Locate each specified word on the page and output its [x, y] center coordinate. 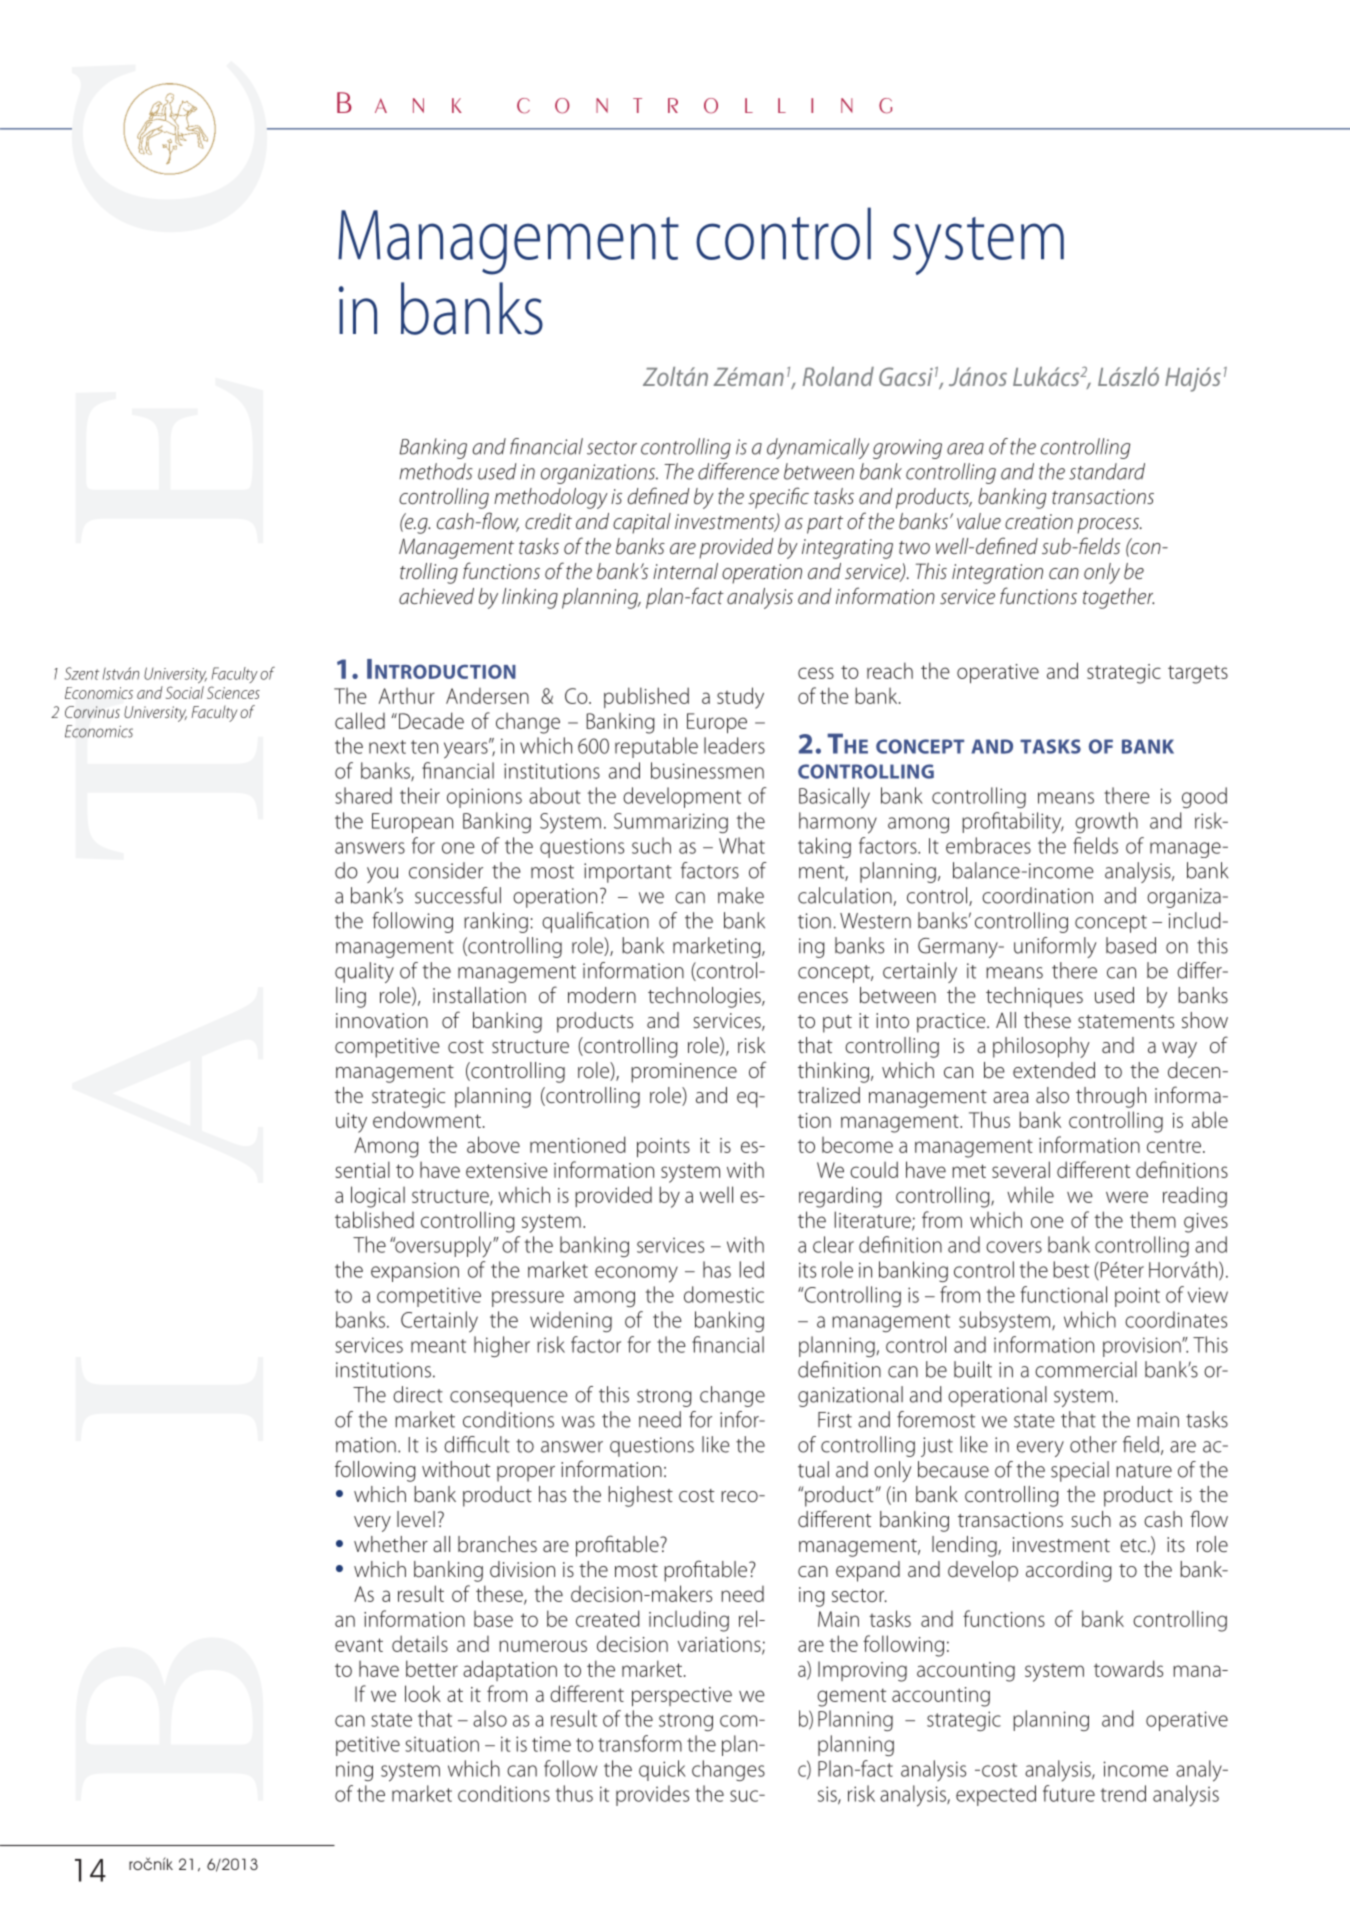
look [423, 1693]
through [1111, 1097]
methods [436, 471]
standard [1107, 471]
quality [364, 972]
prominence [684, 1073]
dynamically [818, 448]
